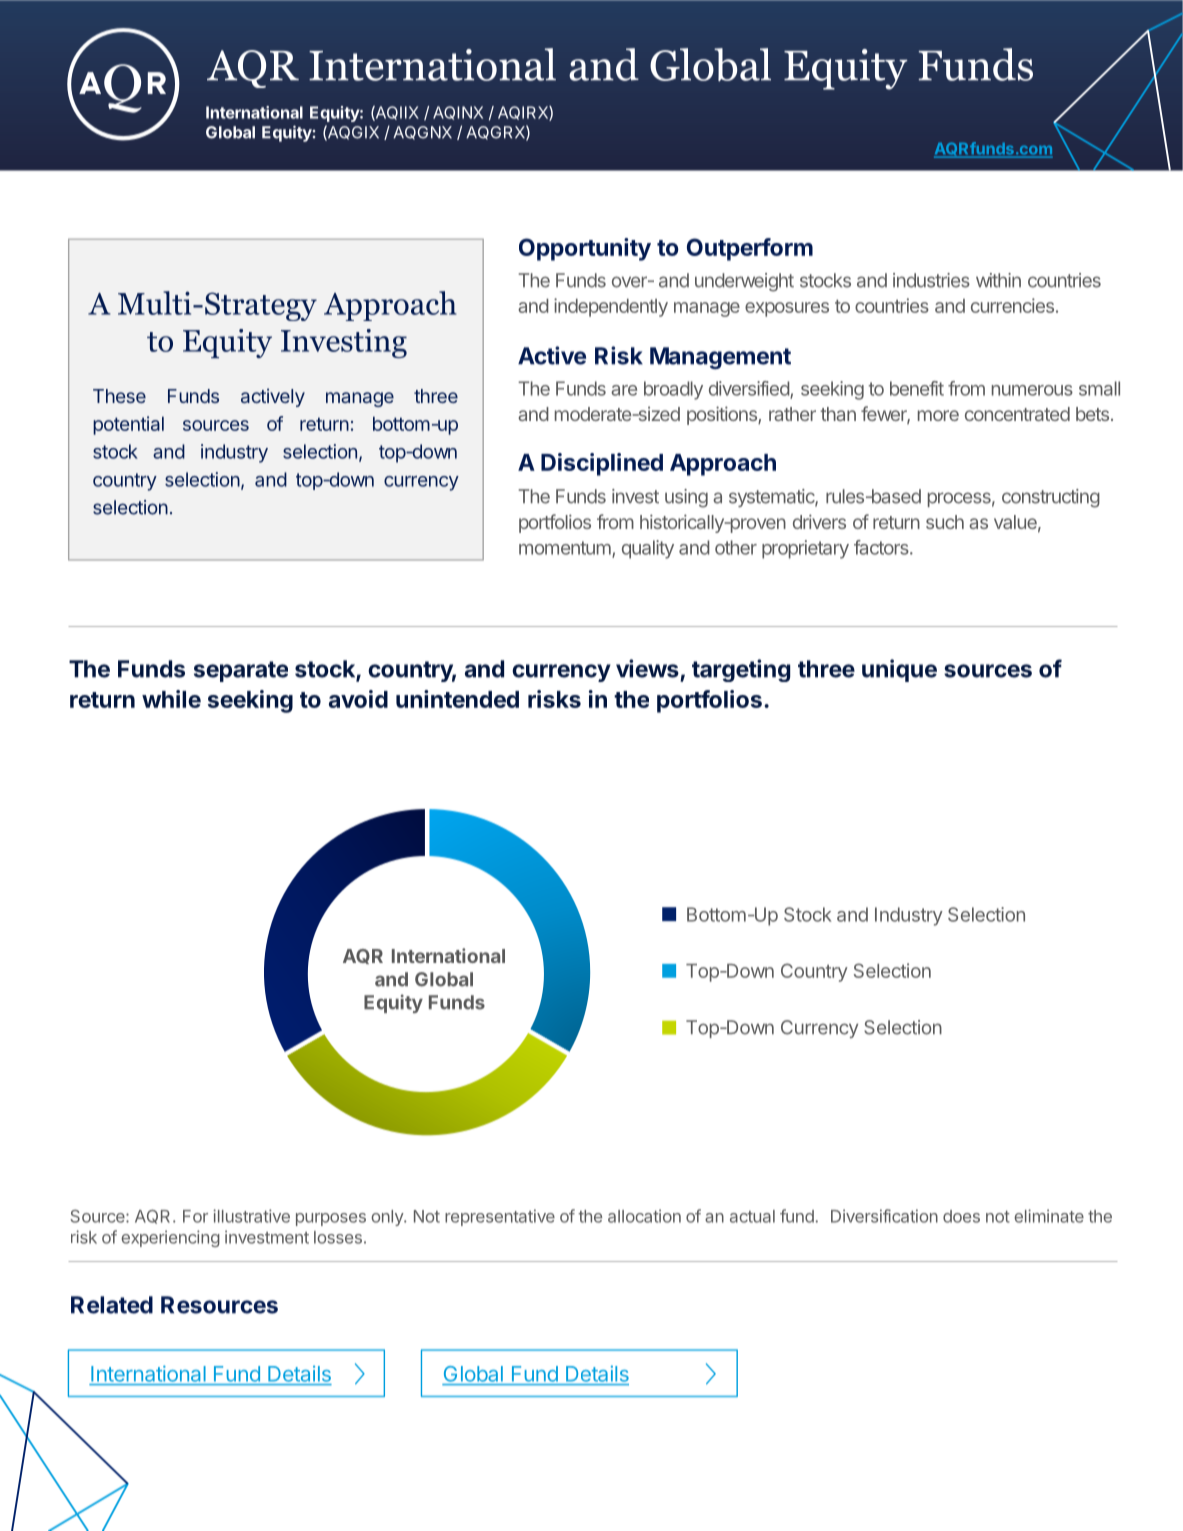 This screenshot has height=1531, width=1183. What do you see at coordinates (644, 1216) in the screenshot?
I see `allocation` at bounding box center [644, 1216].
